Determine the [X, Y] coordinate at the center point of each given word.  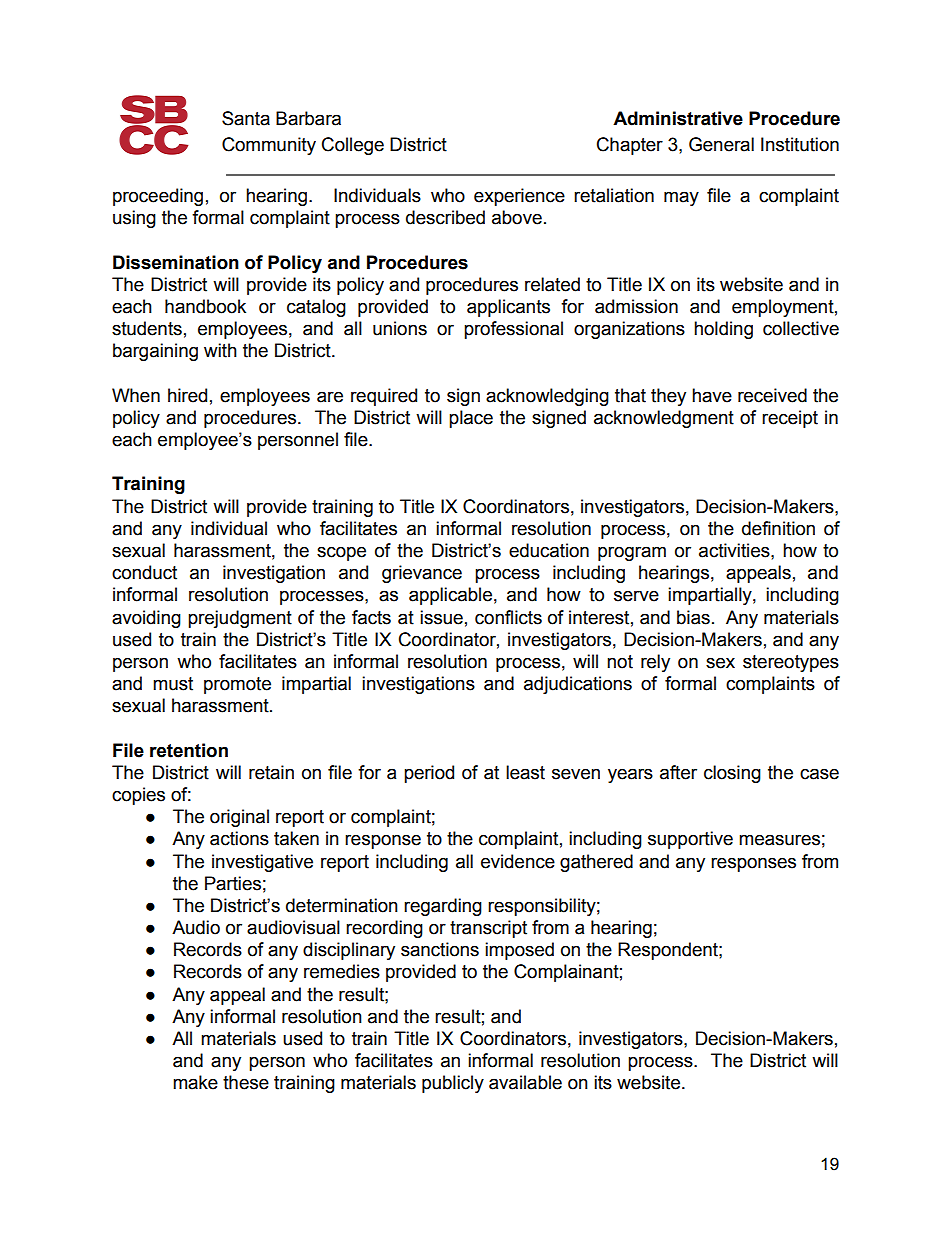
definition [778, 528]
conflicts [508, 617]
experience [519, 197]
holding [723, 330]
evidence [518, 861]
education [549, 550]
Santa [246, 118]
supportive [690, 840]
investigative [262, 863]
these [246, 1082]
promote [237, 685]
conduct [144, 572]
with [220, 350]
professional [513, 330]
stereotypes [791, 663]
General [721, 144]
